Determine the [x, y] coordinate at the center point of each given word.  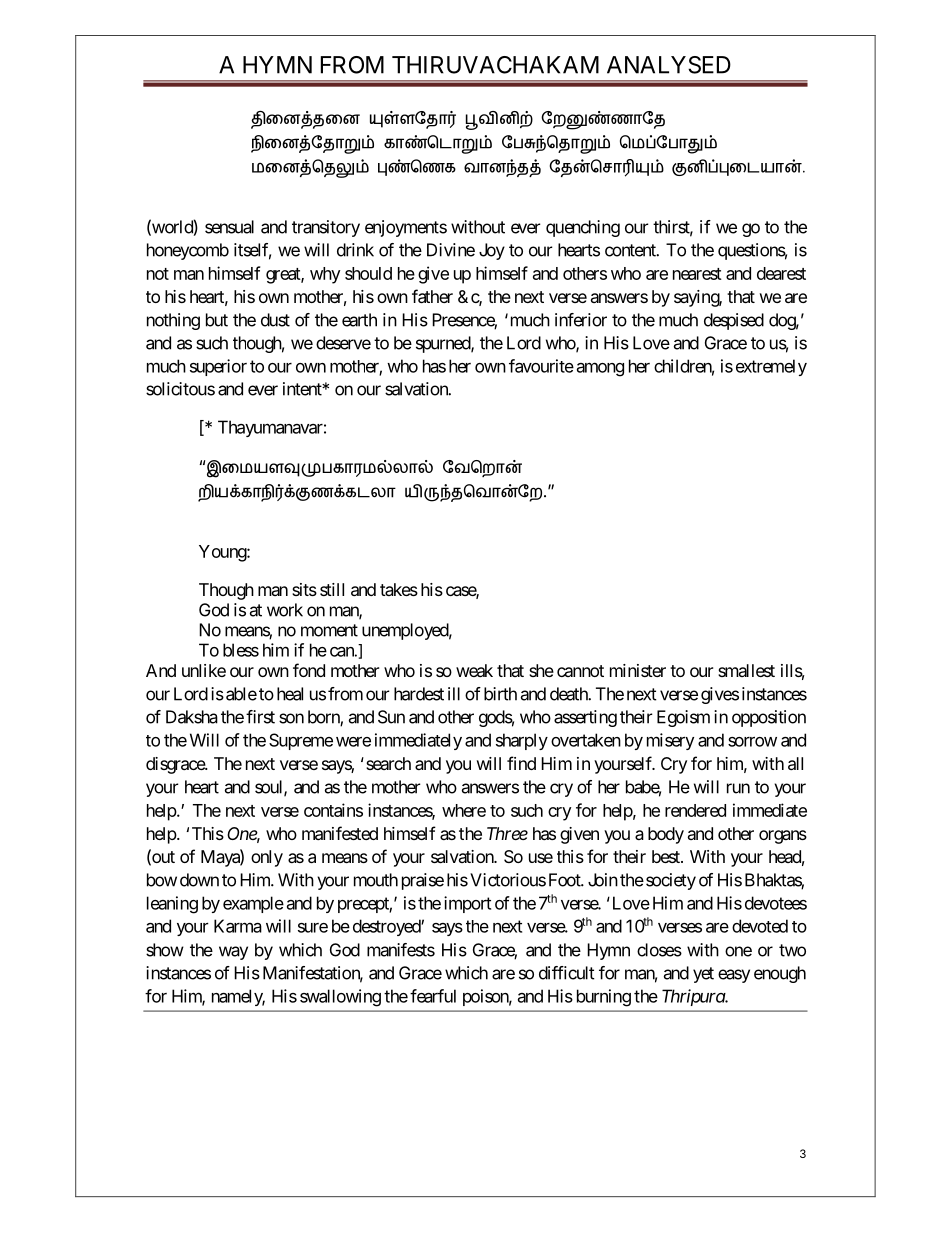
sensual [229, 227]
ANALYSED [669, 65]
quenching [583, 228]
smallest [746, 670]
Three [507, 833]
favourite [541, 366]
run [738, 788]
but [217, 320]
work [285, 610]
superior [218, 367]
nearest [697, 274]
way [233, 953]
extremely [771, 367]
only [267, 858]
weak [474, 670]
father [432, 296]
